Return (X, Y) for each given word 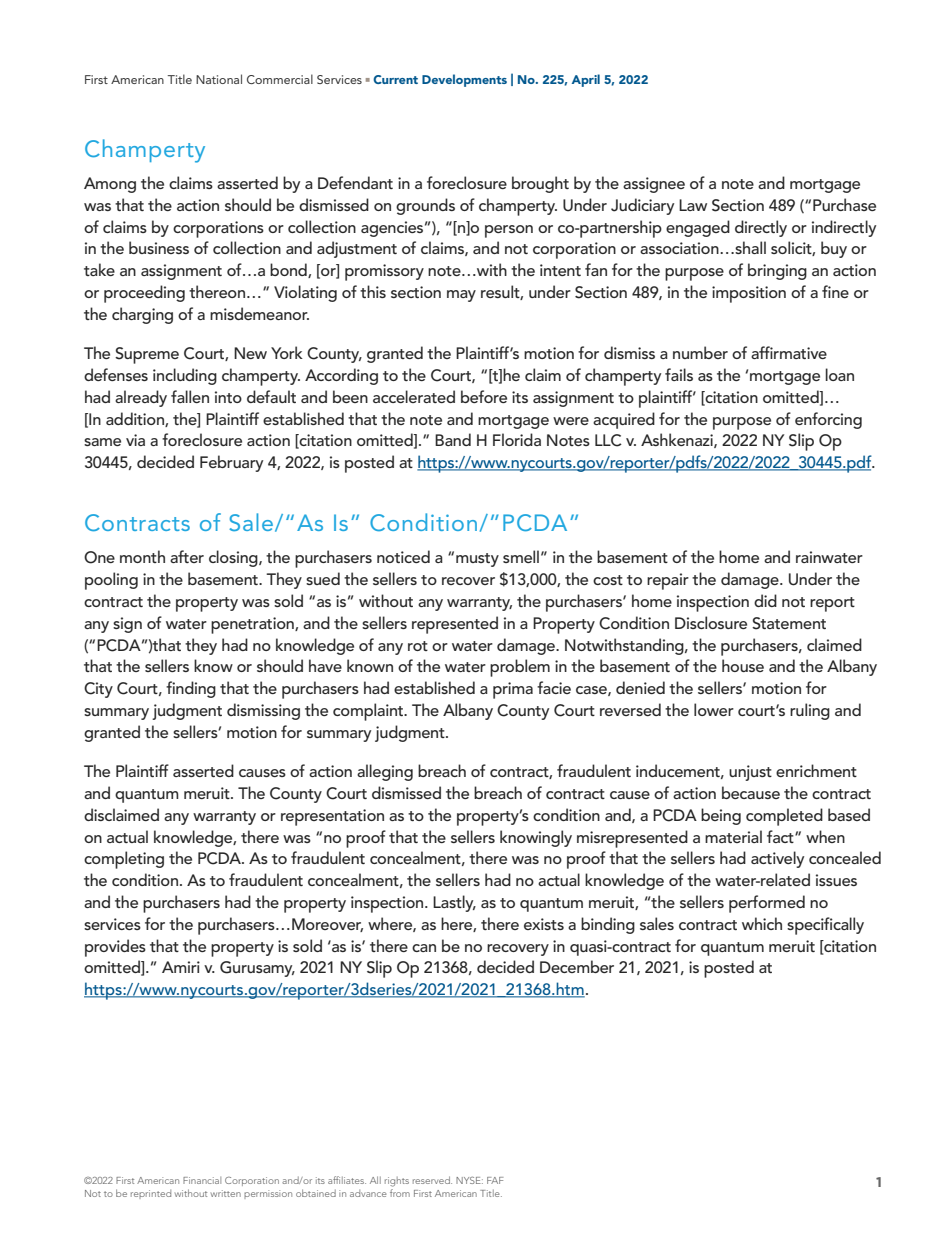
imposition (749, 294)
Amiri (181, 967)
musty (477, 560)
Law (693, 205)
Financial (202, 1180)
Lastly (454, 903)
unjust (750, 773)
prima (513, 690)
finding (191, 689)
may (461, 296)
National (219, 79)
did (765, 600)
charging (142, 315)
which (762, 923)
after (187, 556)
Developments (464, 80)
